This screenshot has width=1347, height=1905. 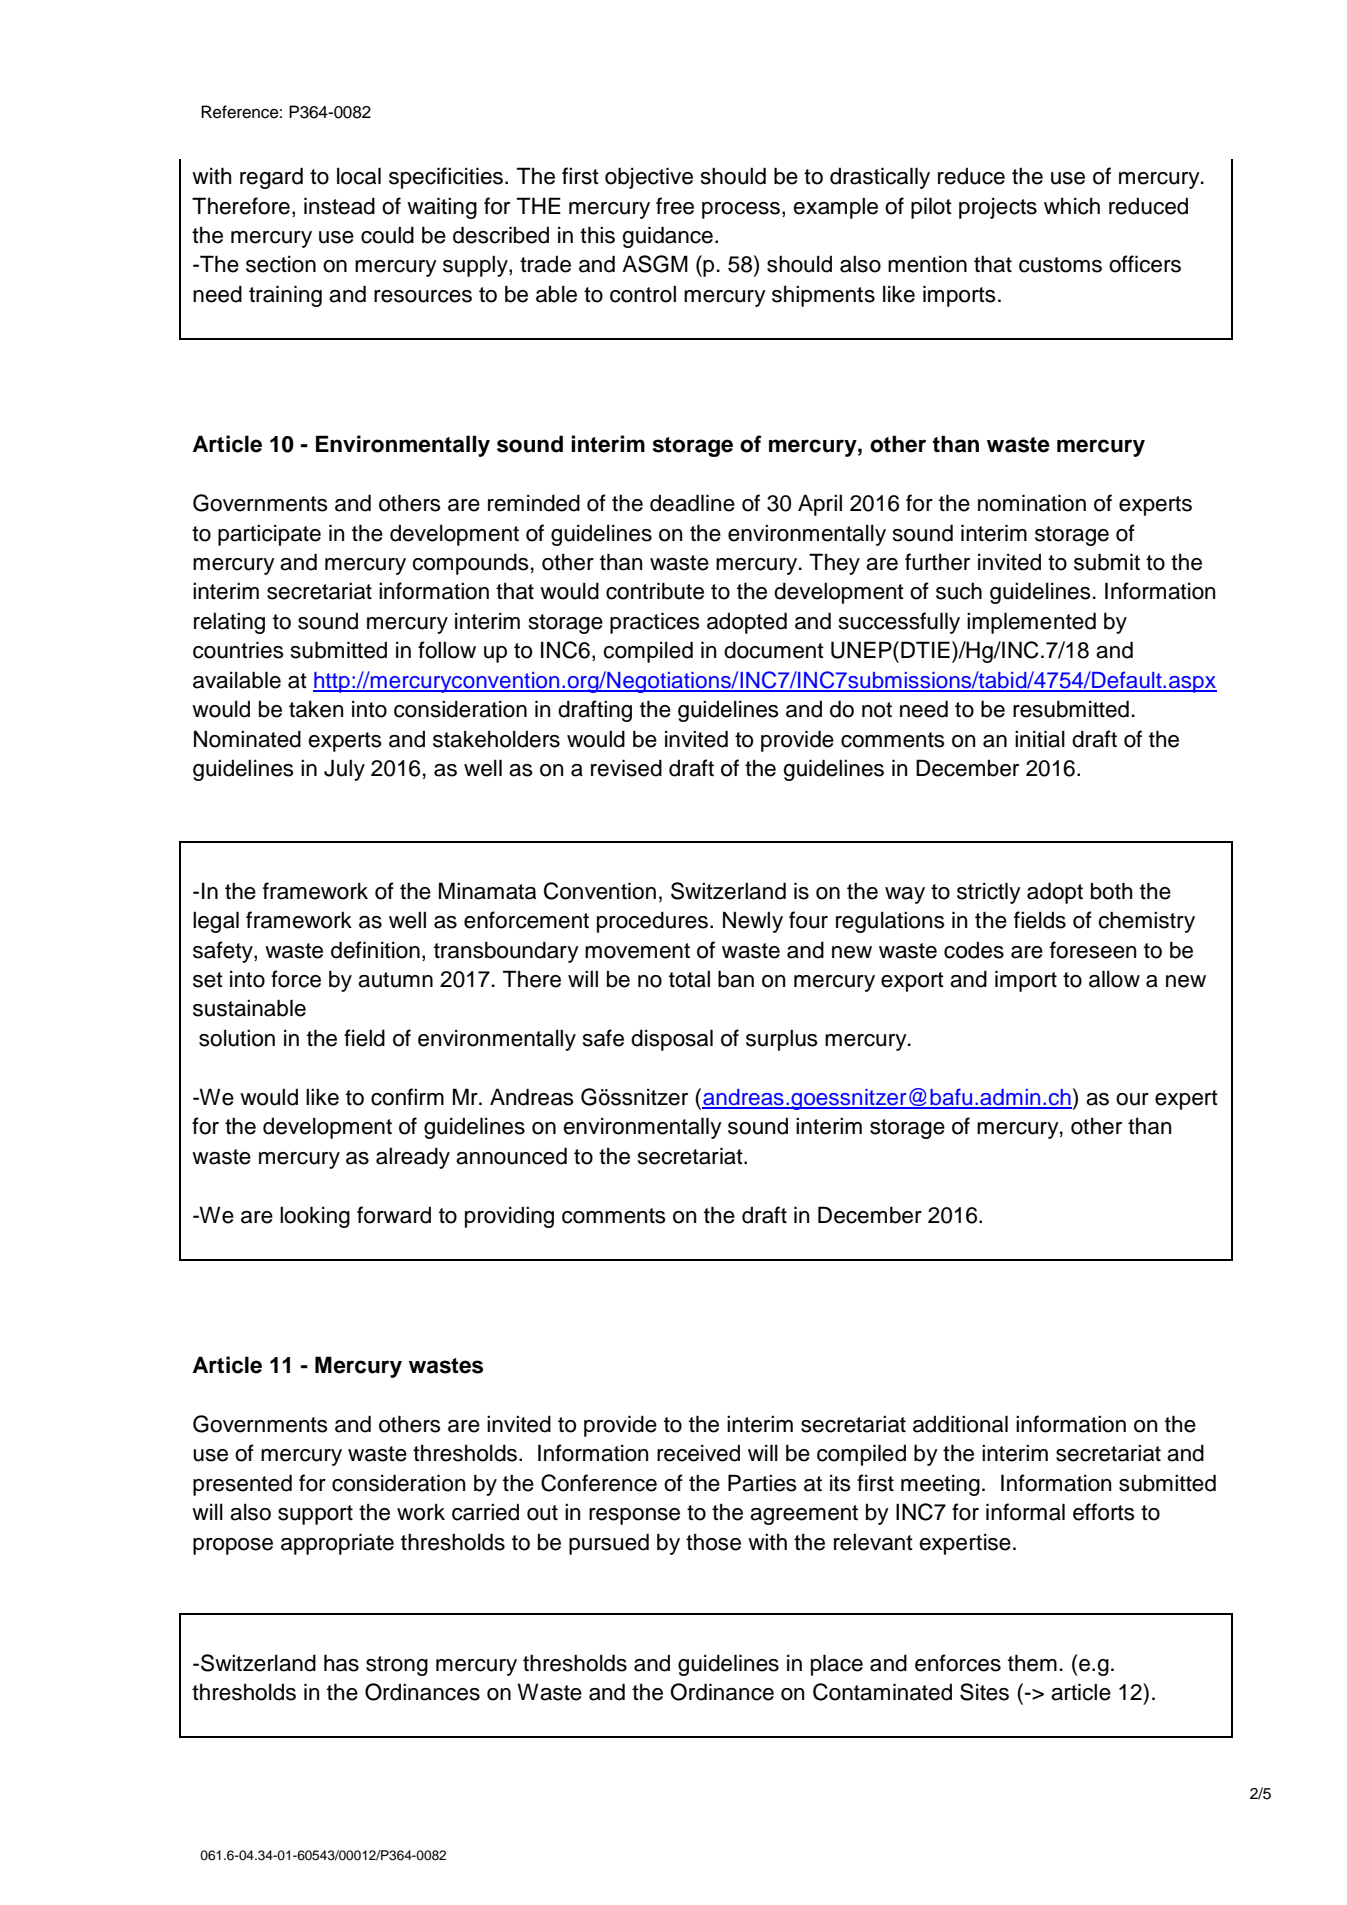 What do you see at coordinates (692, 503) in the screenshot?
I see `deadline` at bounding box center [692, 503].
